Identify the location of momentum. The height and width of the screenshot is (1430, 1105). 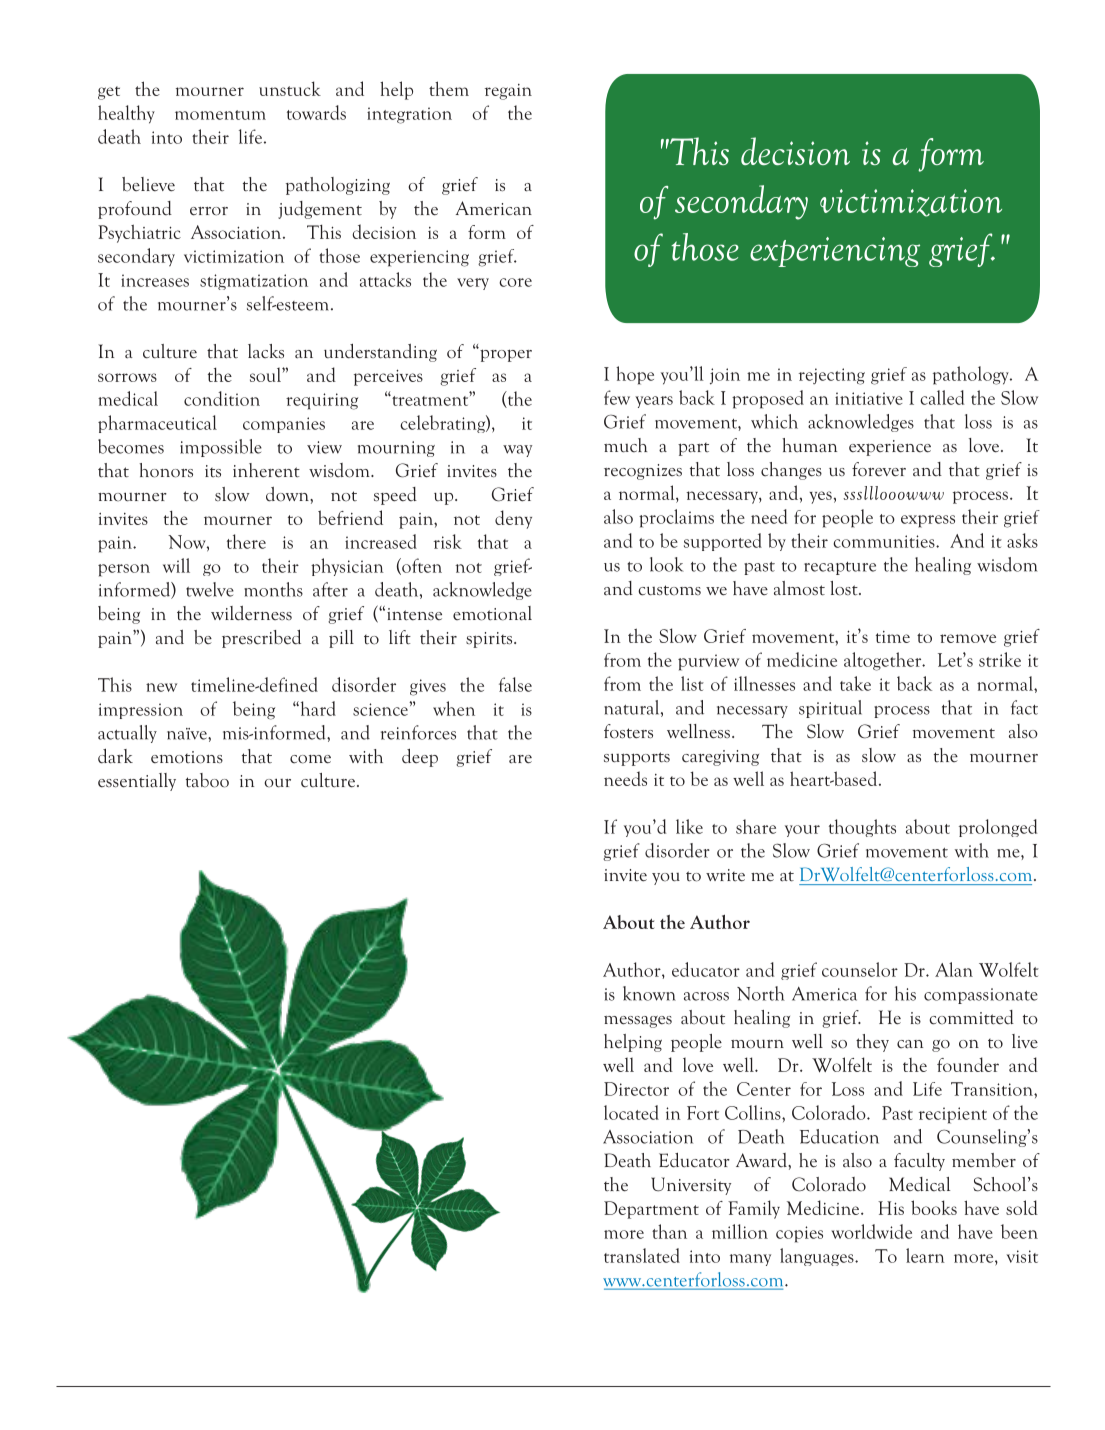
(220, 115).
